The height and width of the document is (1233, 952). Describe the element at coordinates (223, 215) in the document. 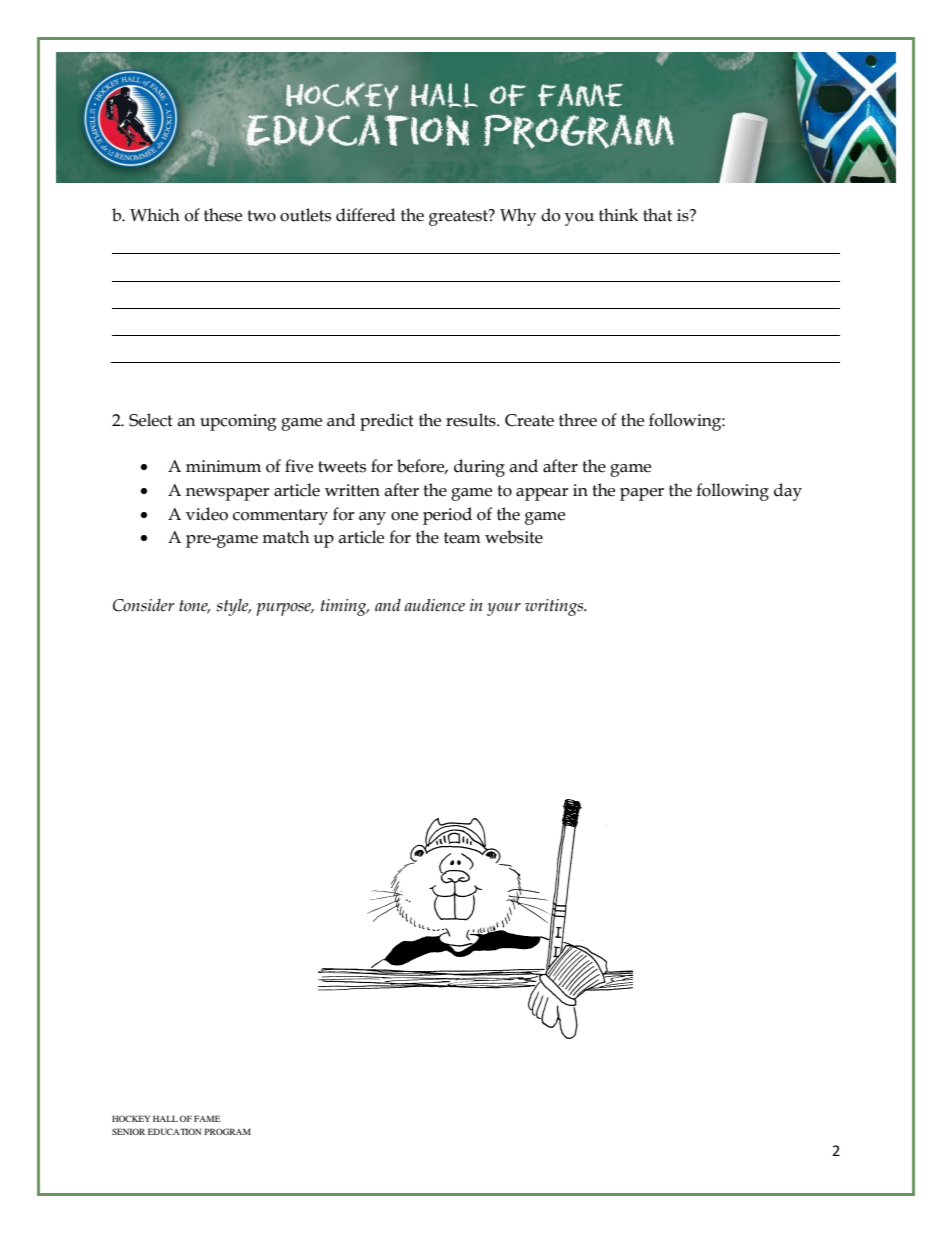

I see `these` at that location.
